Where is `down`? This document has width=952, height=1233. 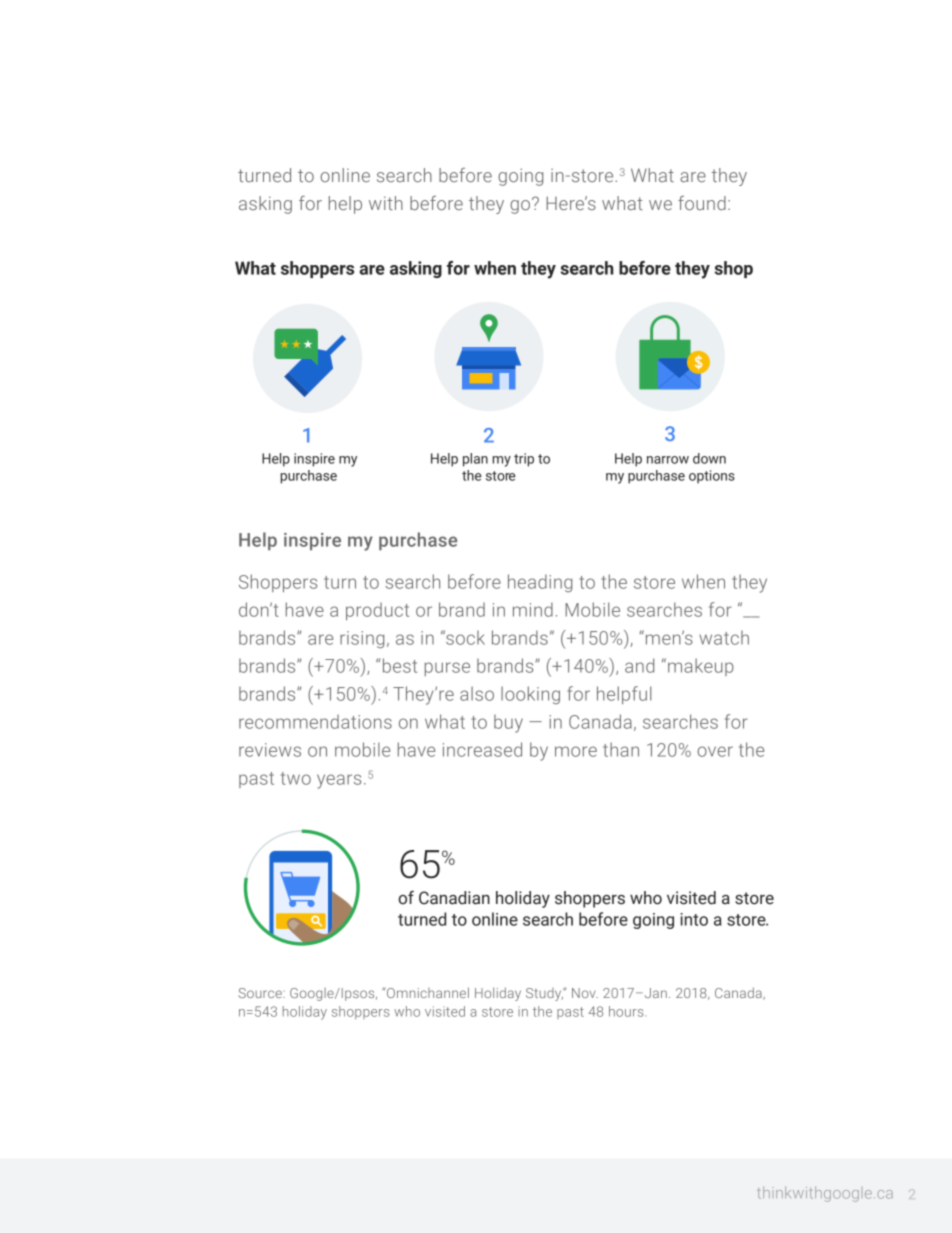
down is located at coordinates (709, 458).
